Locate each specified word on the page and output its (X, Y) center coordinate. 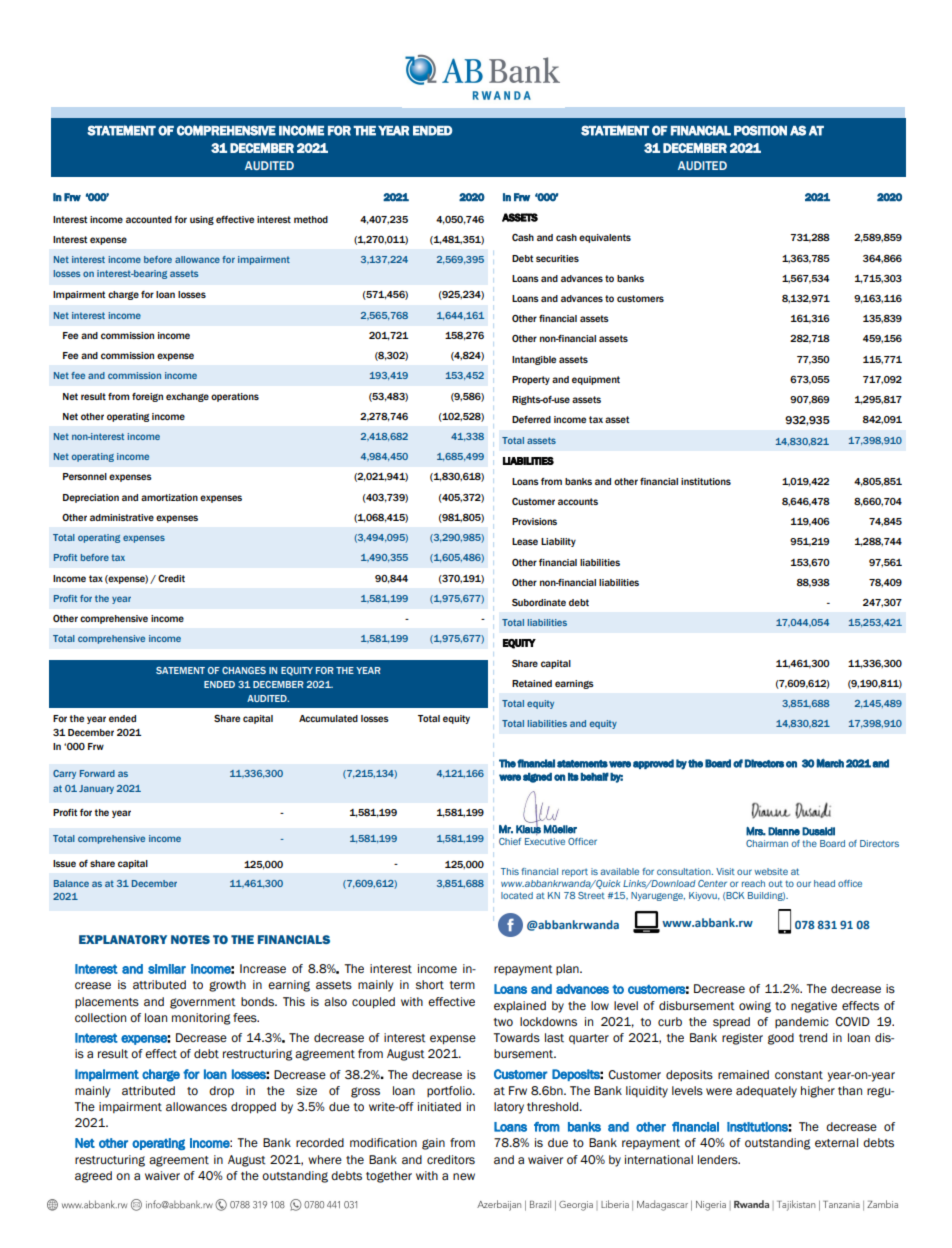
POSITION (760, 130)
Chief (510, 841)
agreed (93, 1177)
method (311, 219)
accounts (578, 501)
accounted (149, 219)
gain (433, 1144)
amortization (169, 497)
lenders (719, 1160)
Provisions (534, 521)
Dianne (784, 831)
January (96, 789)
